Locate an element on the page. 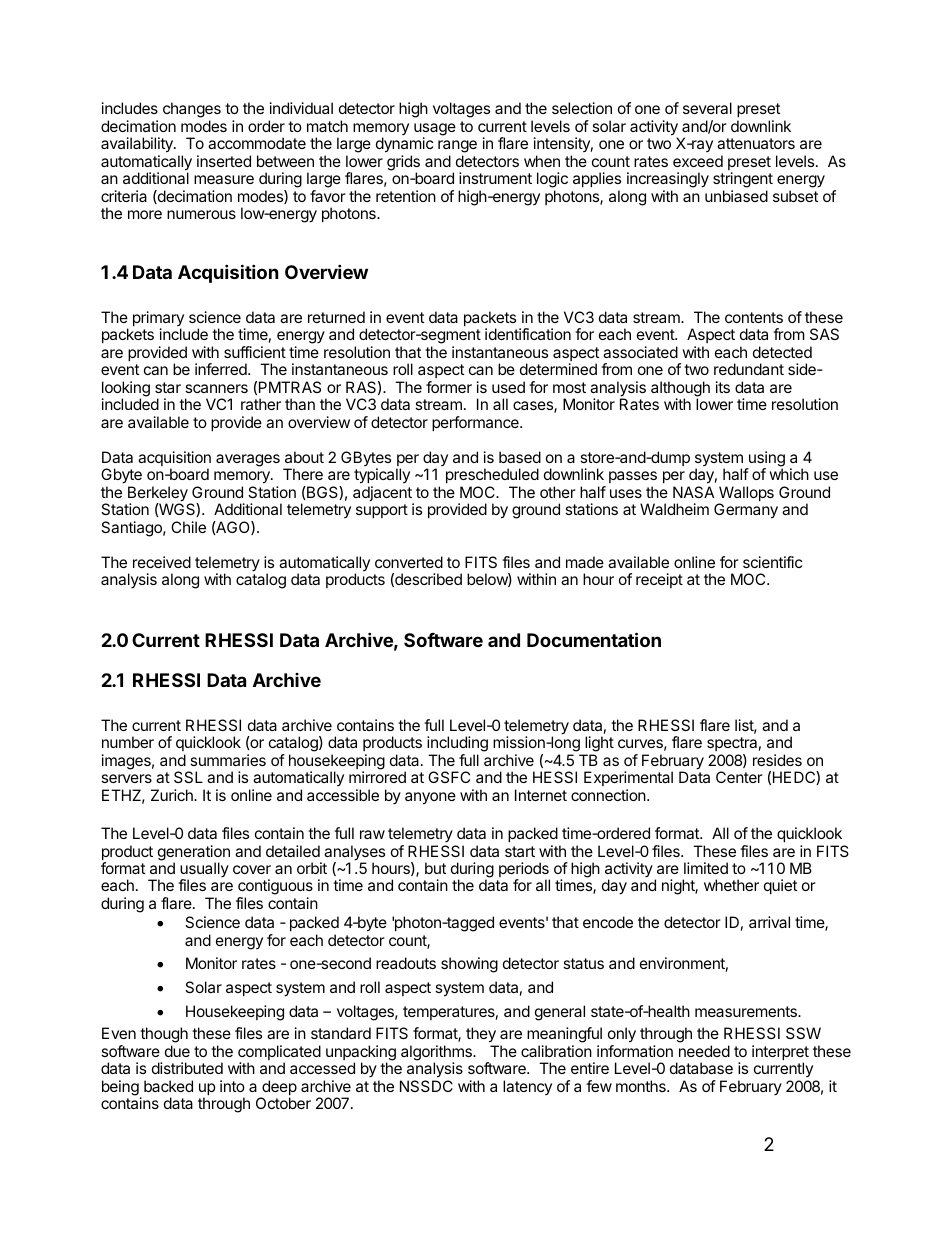  range is located at coordinates (457, 148).
